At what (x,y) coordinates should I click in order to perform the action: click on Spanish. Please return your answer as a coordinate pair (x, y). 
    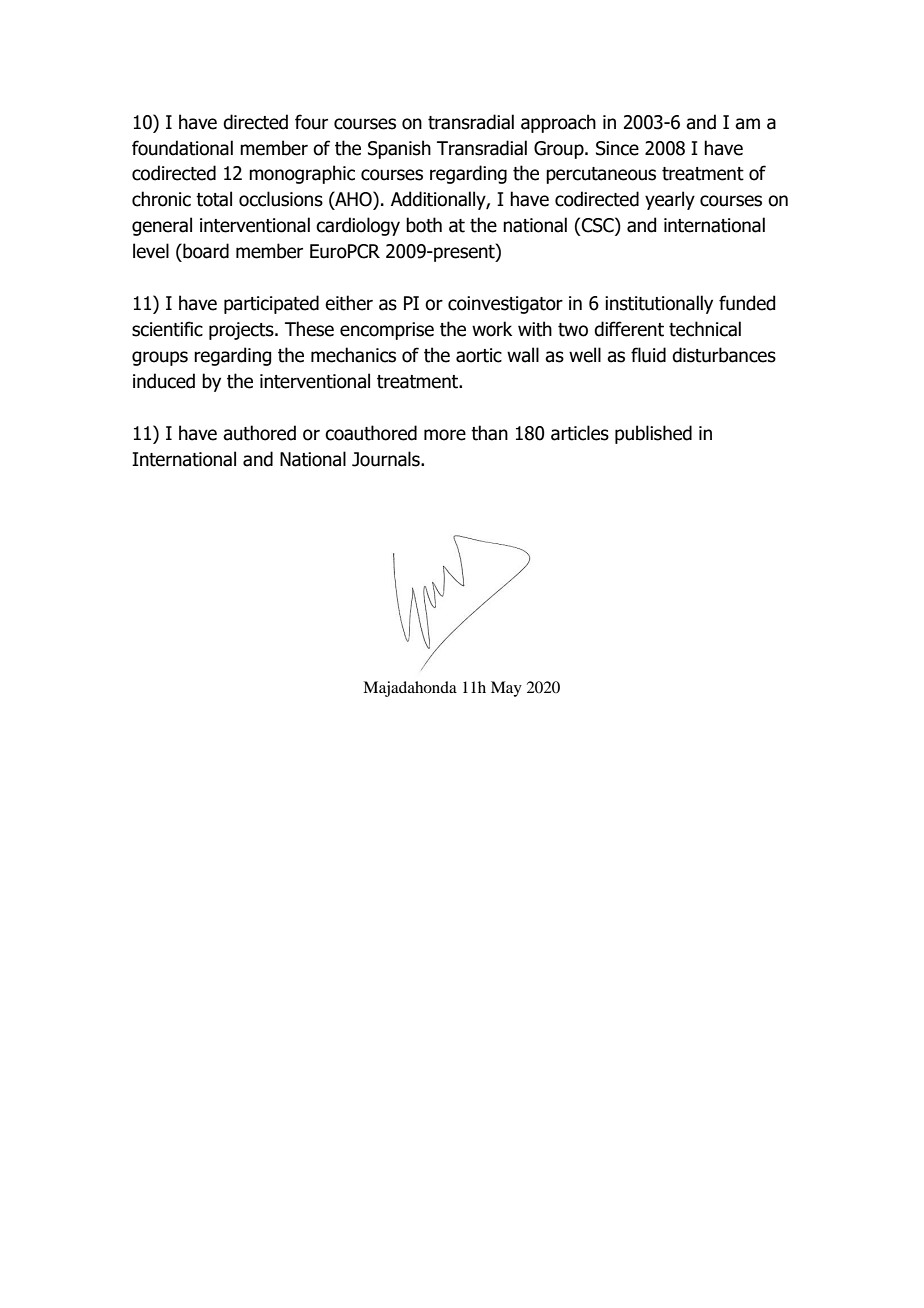
    Looking at the image, I should click on (399, 149).
